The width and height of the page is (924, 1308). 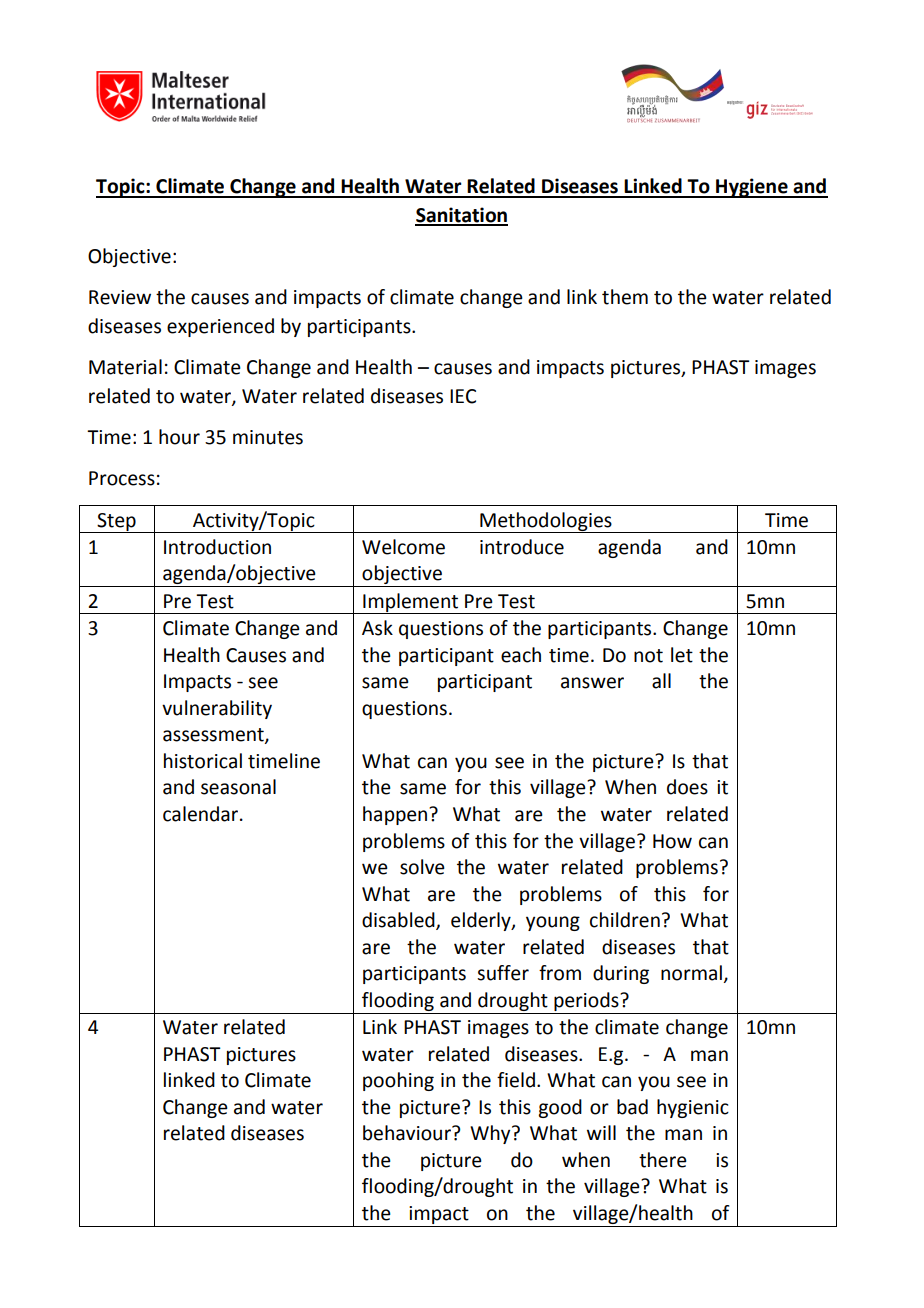 What do you see at coordinates (752, 188) in the page?
I see `Hygiene` at bounding box center [752, 188].
